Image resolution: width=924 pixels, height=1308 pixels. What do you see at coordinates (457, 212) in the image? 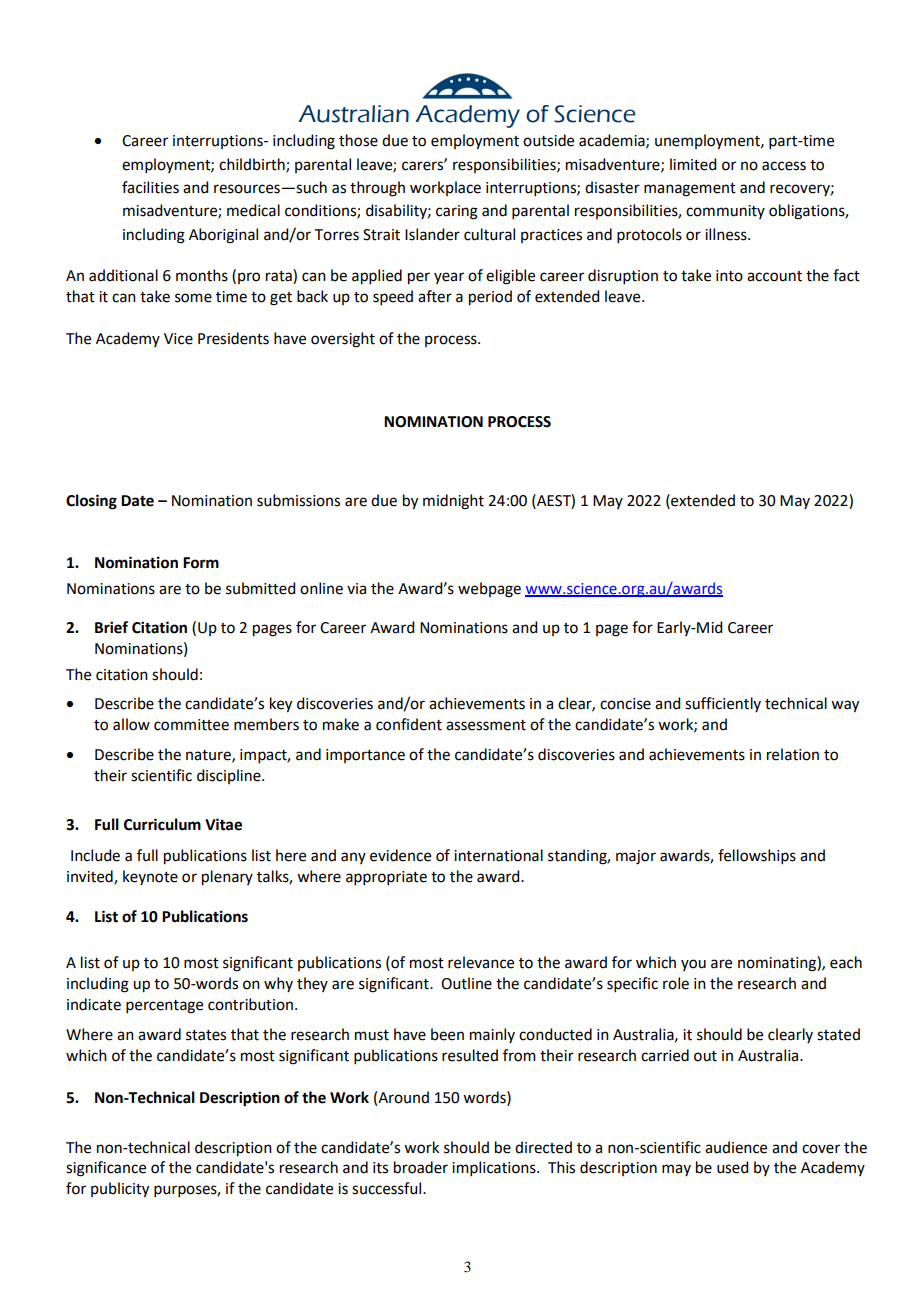
I see `caring` at bounding box center [457, 212].
